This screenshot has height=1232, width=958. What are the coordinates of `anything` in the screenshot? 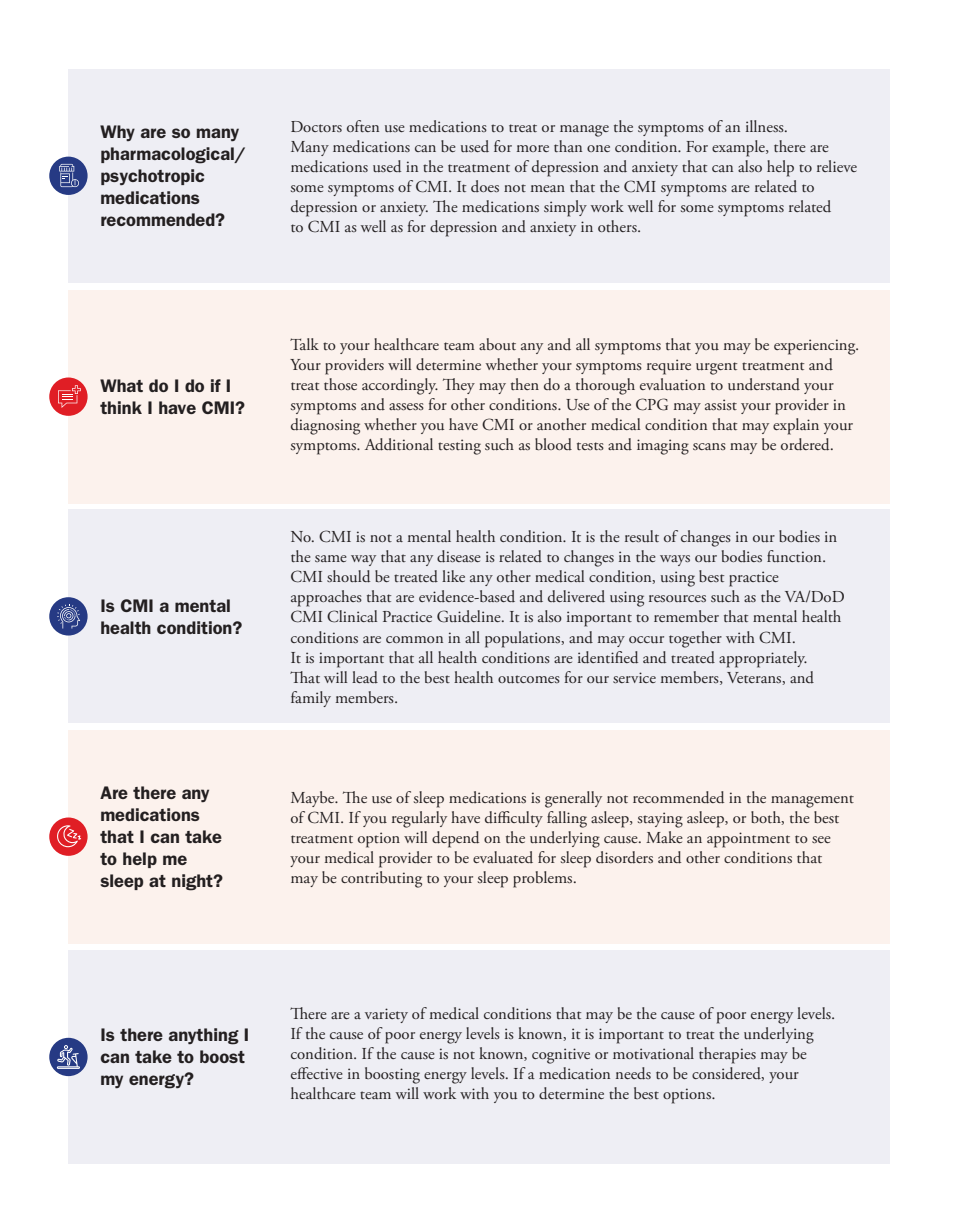 It's located at (204, 1036).
